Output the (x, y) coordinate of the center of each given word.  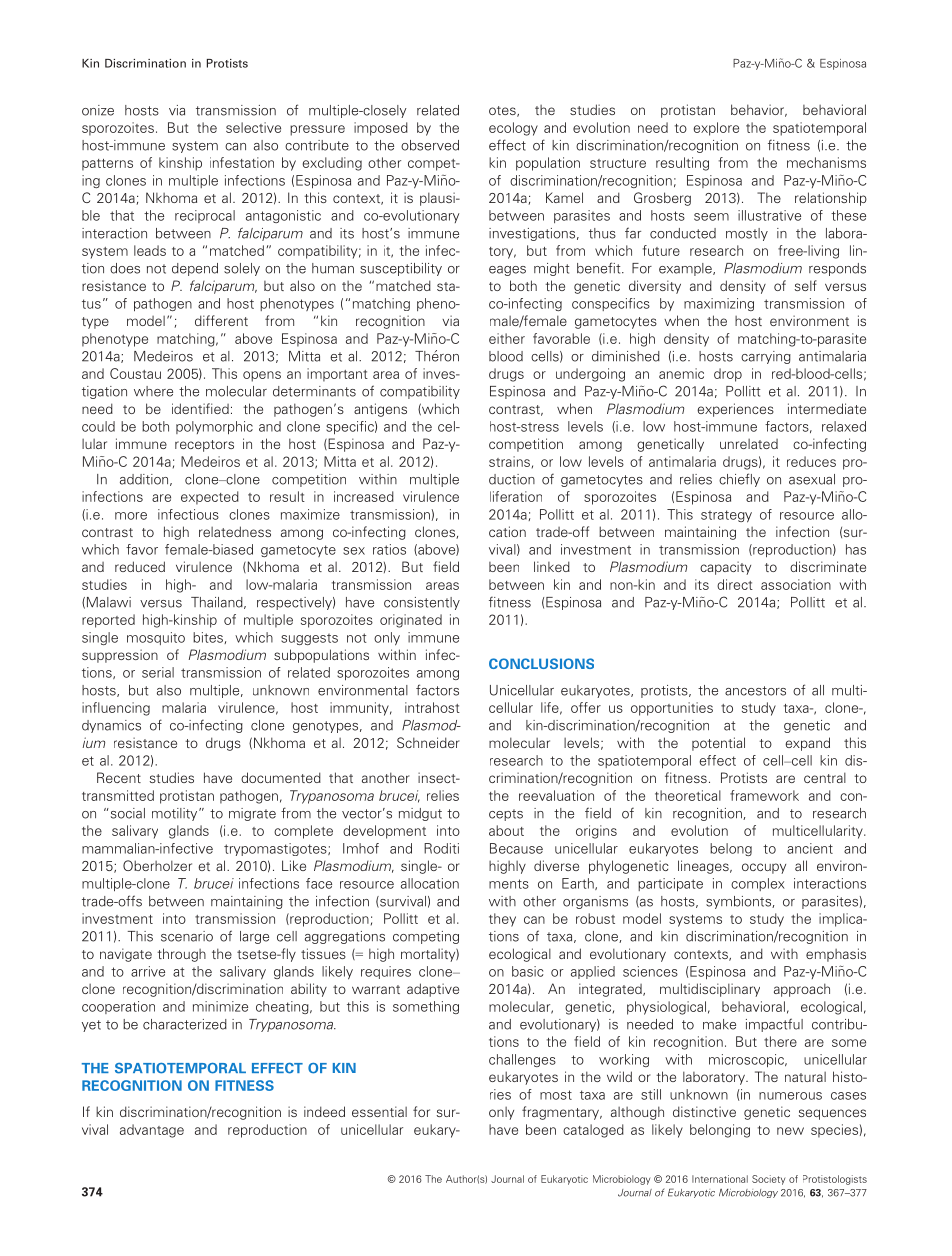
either (507, 338)
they (502, 920)
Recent (119, 777)
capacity (725, 568)
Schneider (428, 742)
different (221, 320)
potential (718, 744)
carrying (766, 357)
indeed (324, 1111)
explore (716, 129)
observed (430, 145)
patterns (107, 165)
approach (802, 990)
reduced (140, 566)
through (181, 955)
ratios (389, 549)
